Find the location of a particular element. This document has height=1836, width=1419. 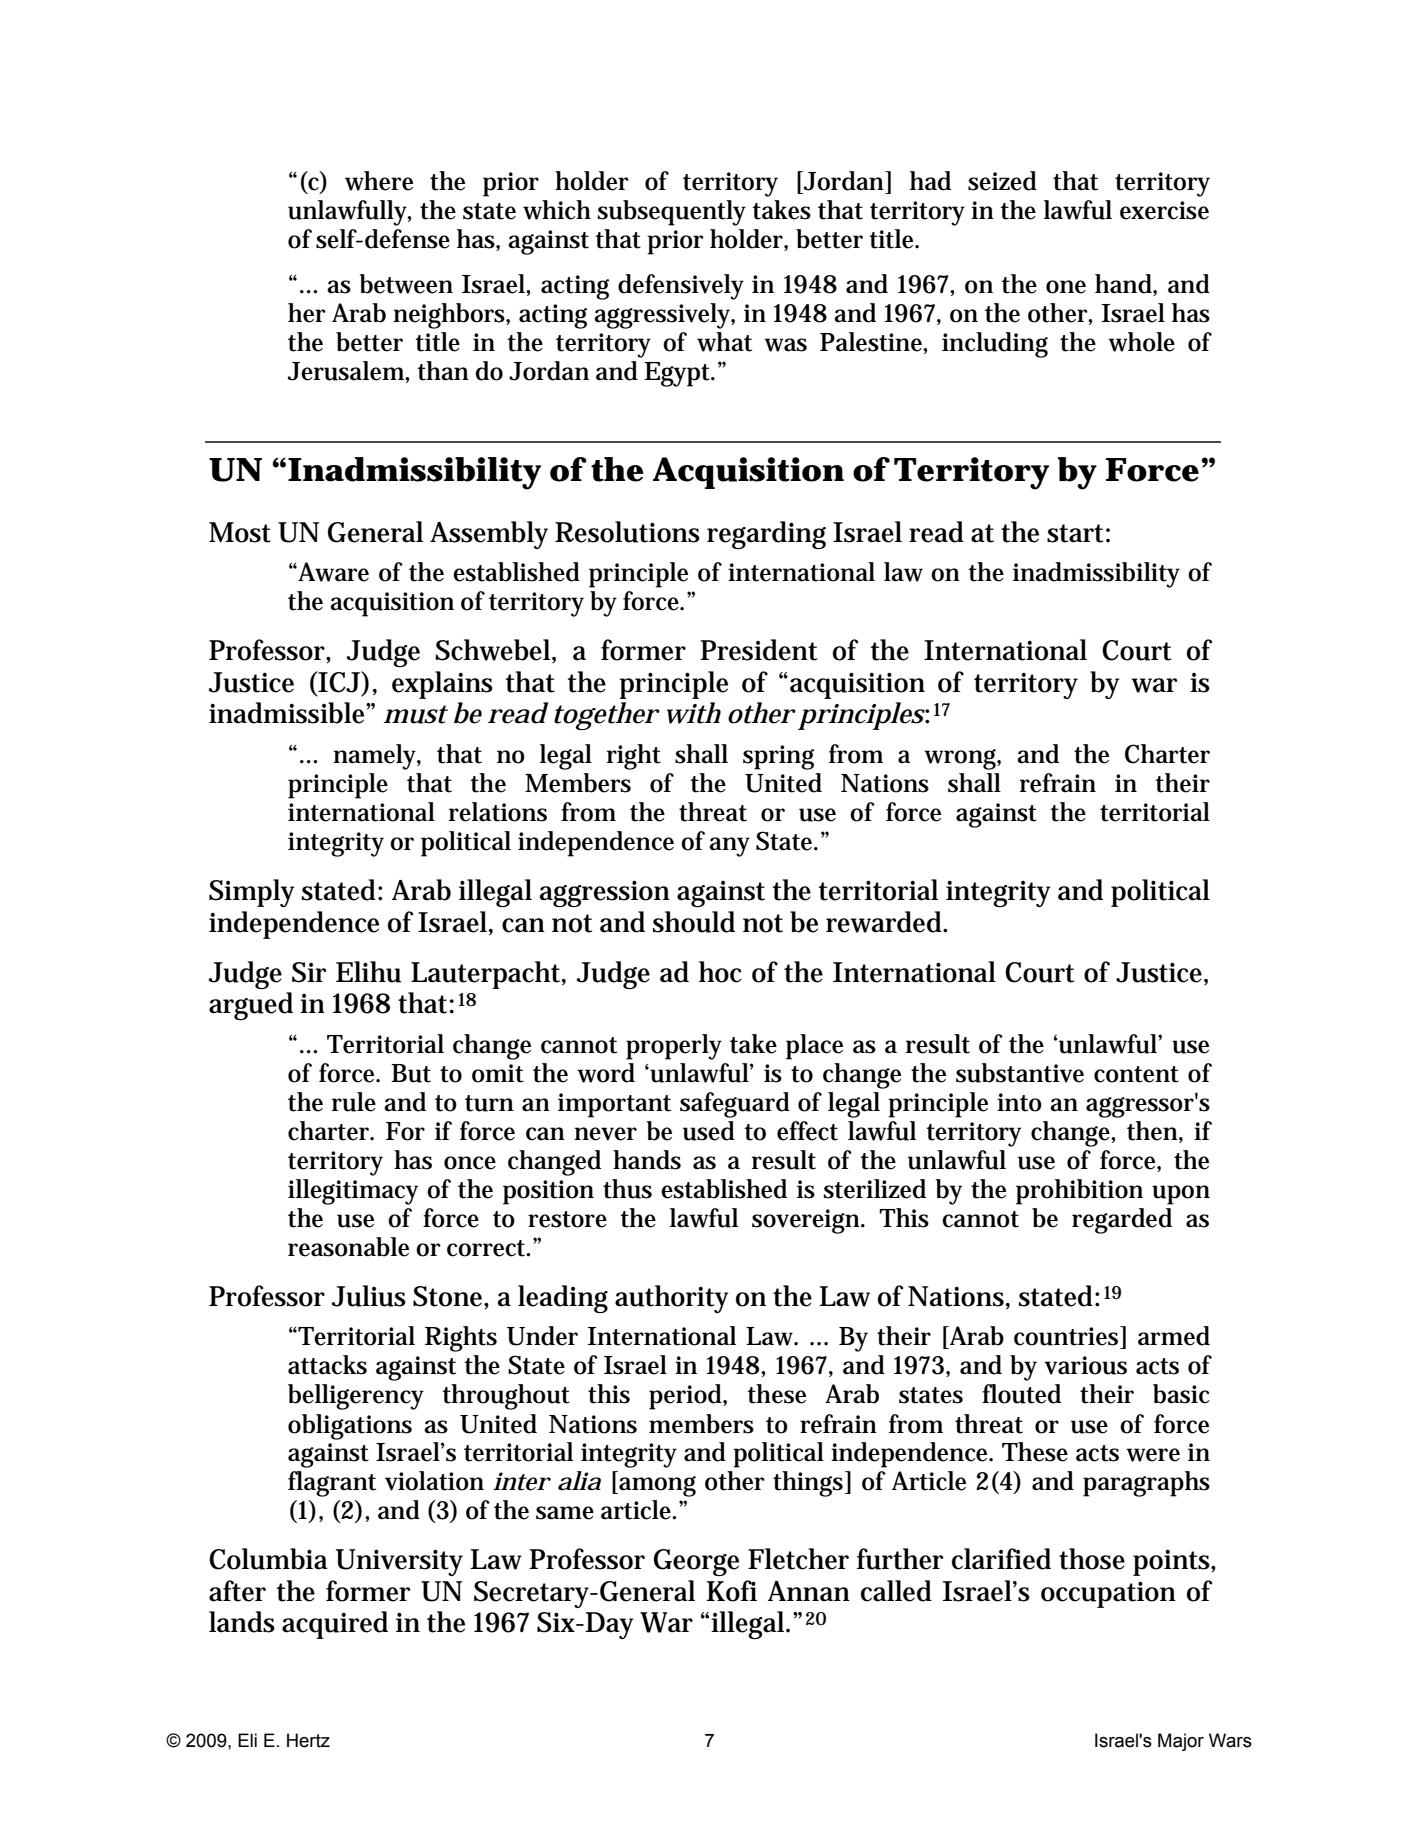

between is located at coordinates (406, 284).
